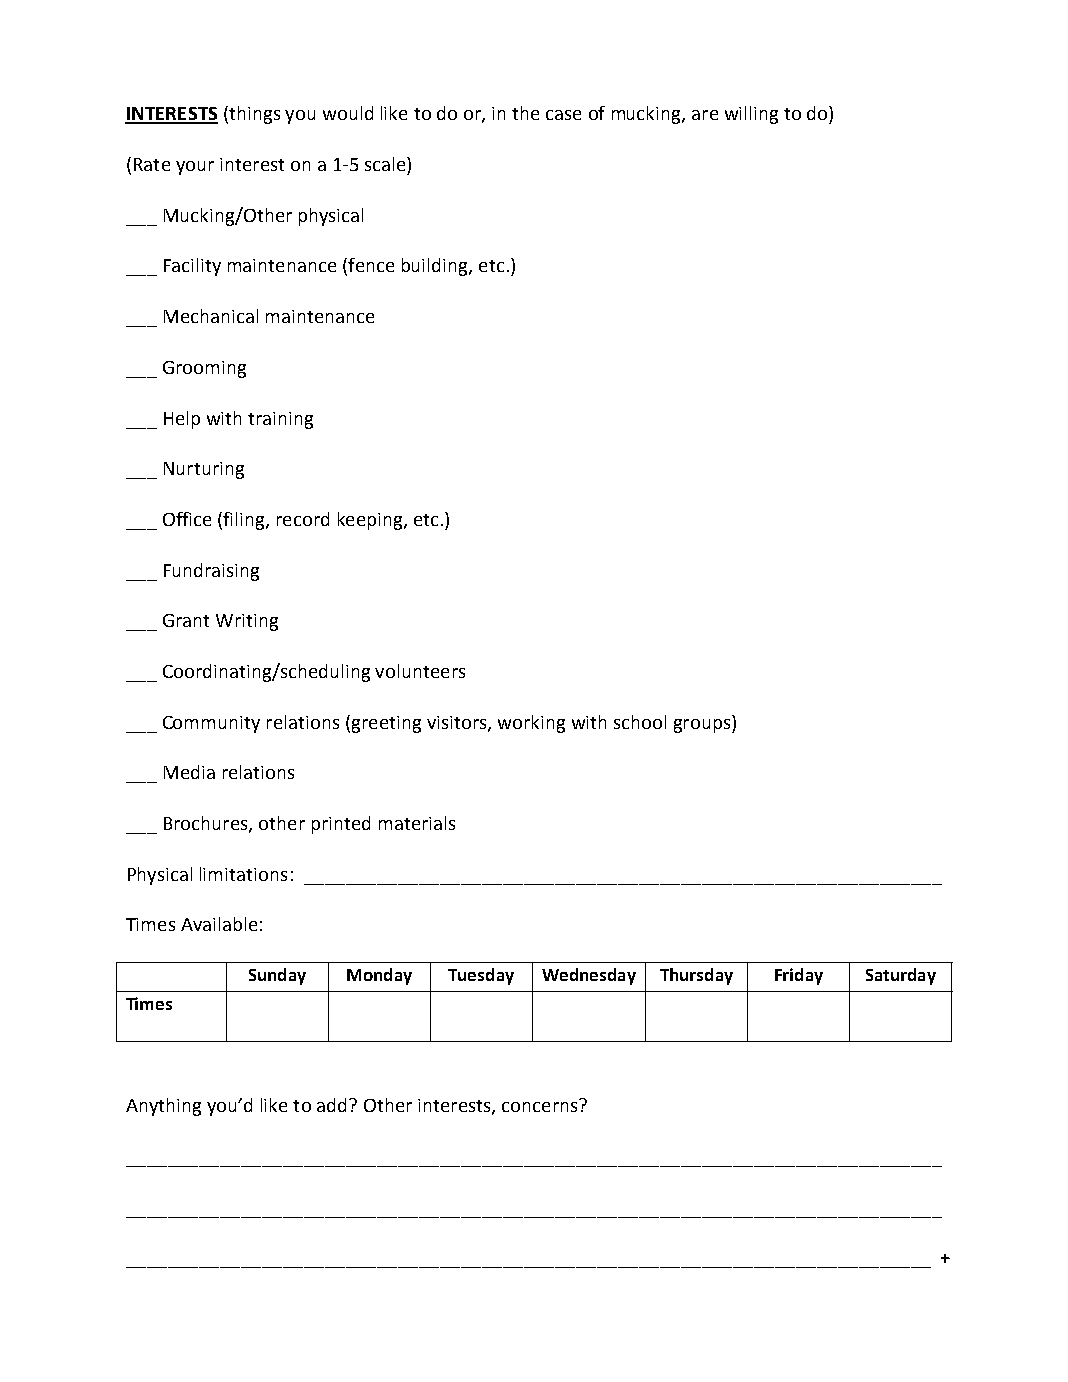 The image size is (1068, 1382). What do you see at coordinates (563, 115) in the screenshot?
I see `case` at bounding box center [563, 115].
